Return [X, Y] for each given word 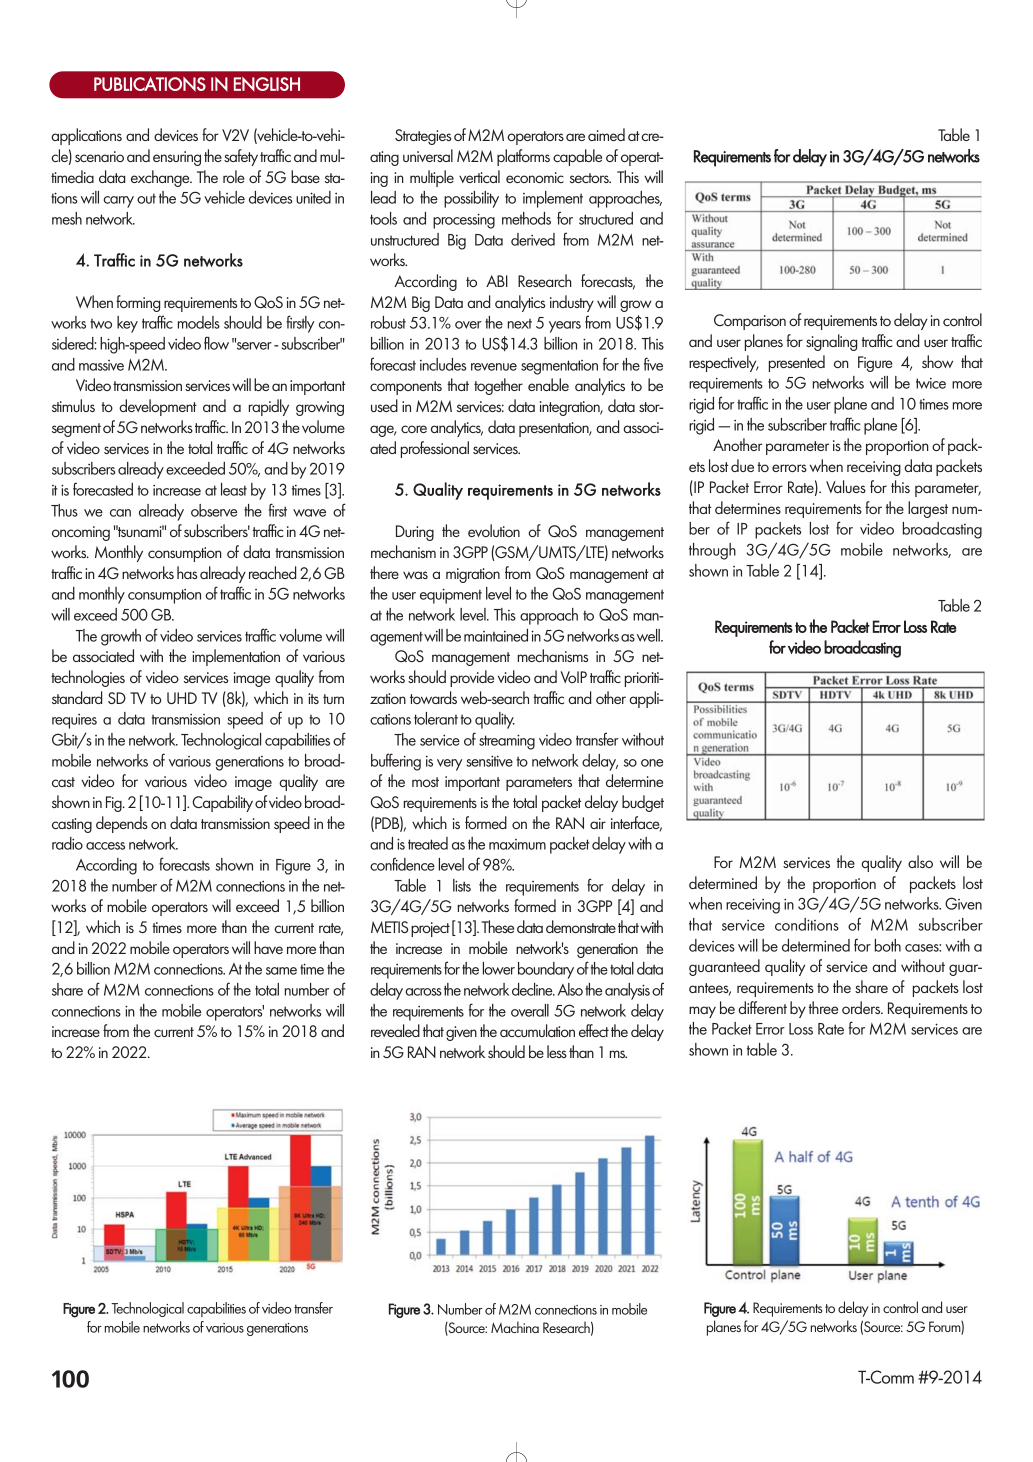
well [649, 635]
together [498, 386]
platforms [523, 157]
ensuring [177, 158]
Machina [515, 1327]
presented [797, 363]
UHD [182, 698]
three [823, 1007]
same [281, 971]
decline [533, 989]
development [158, 407]
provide [472, 678]
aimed [606, 134]
